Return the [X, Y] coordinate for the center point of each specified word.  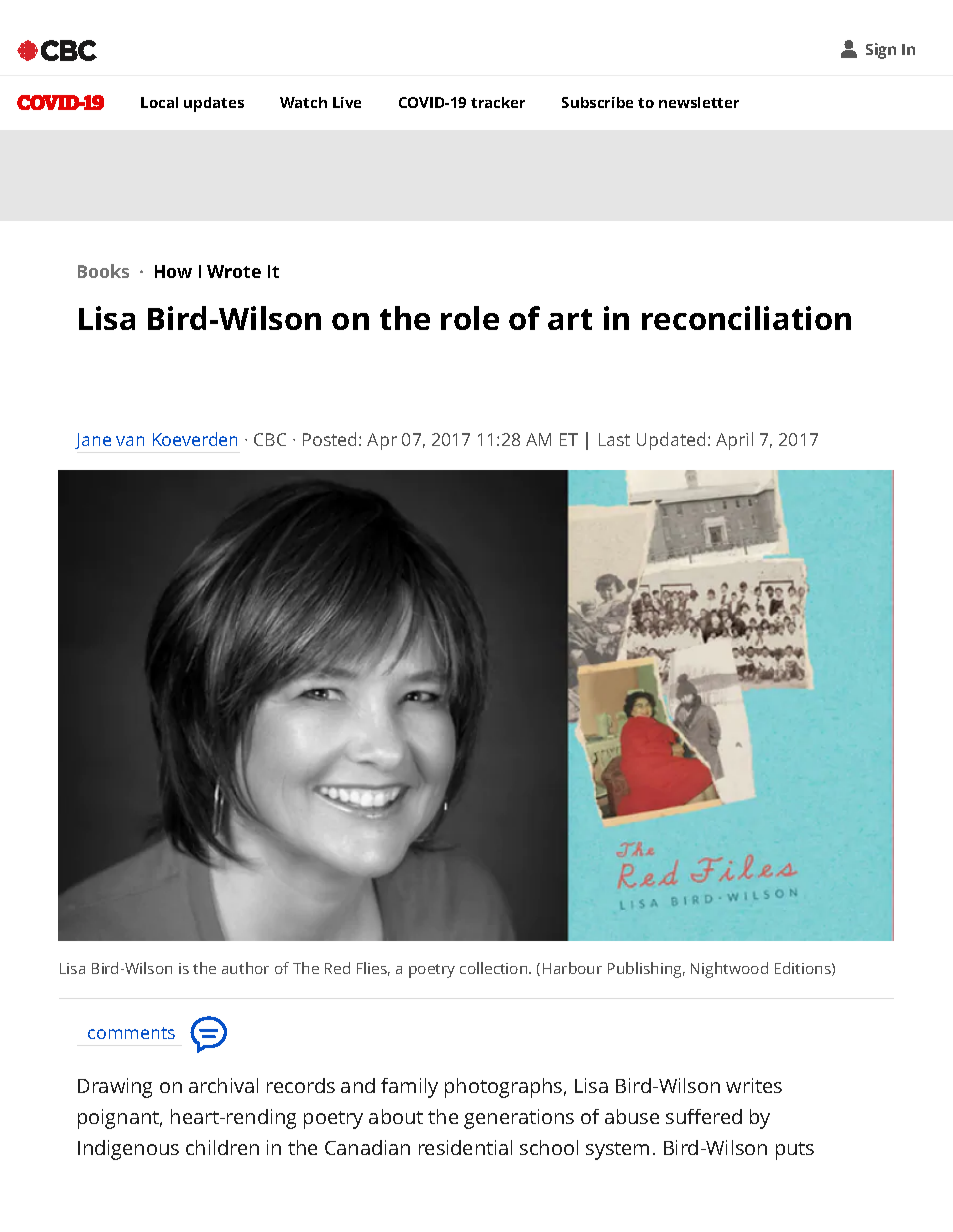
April [734, 441]
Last [614, 439]
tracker [498, 102]
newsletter [699, 102]
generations [519, 1119]
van [130, 441]
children [222, 1147]
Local [159, 102]
